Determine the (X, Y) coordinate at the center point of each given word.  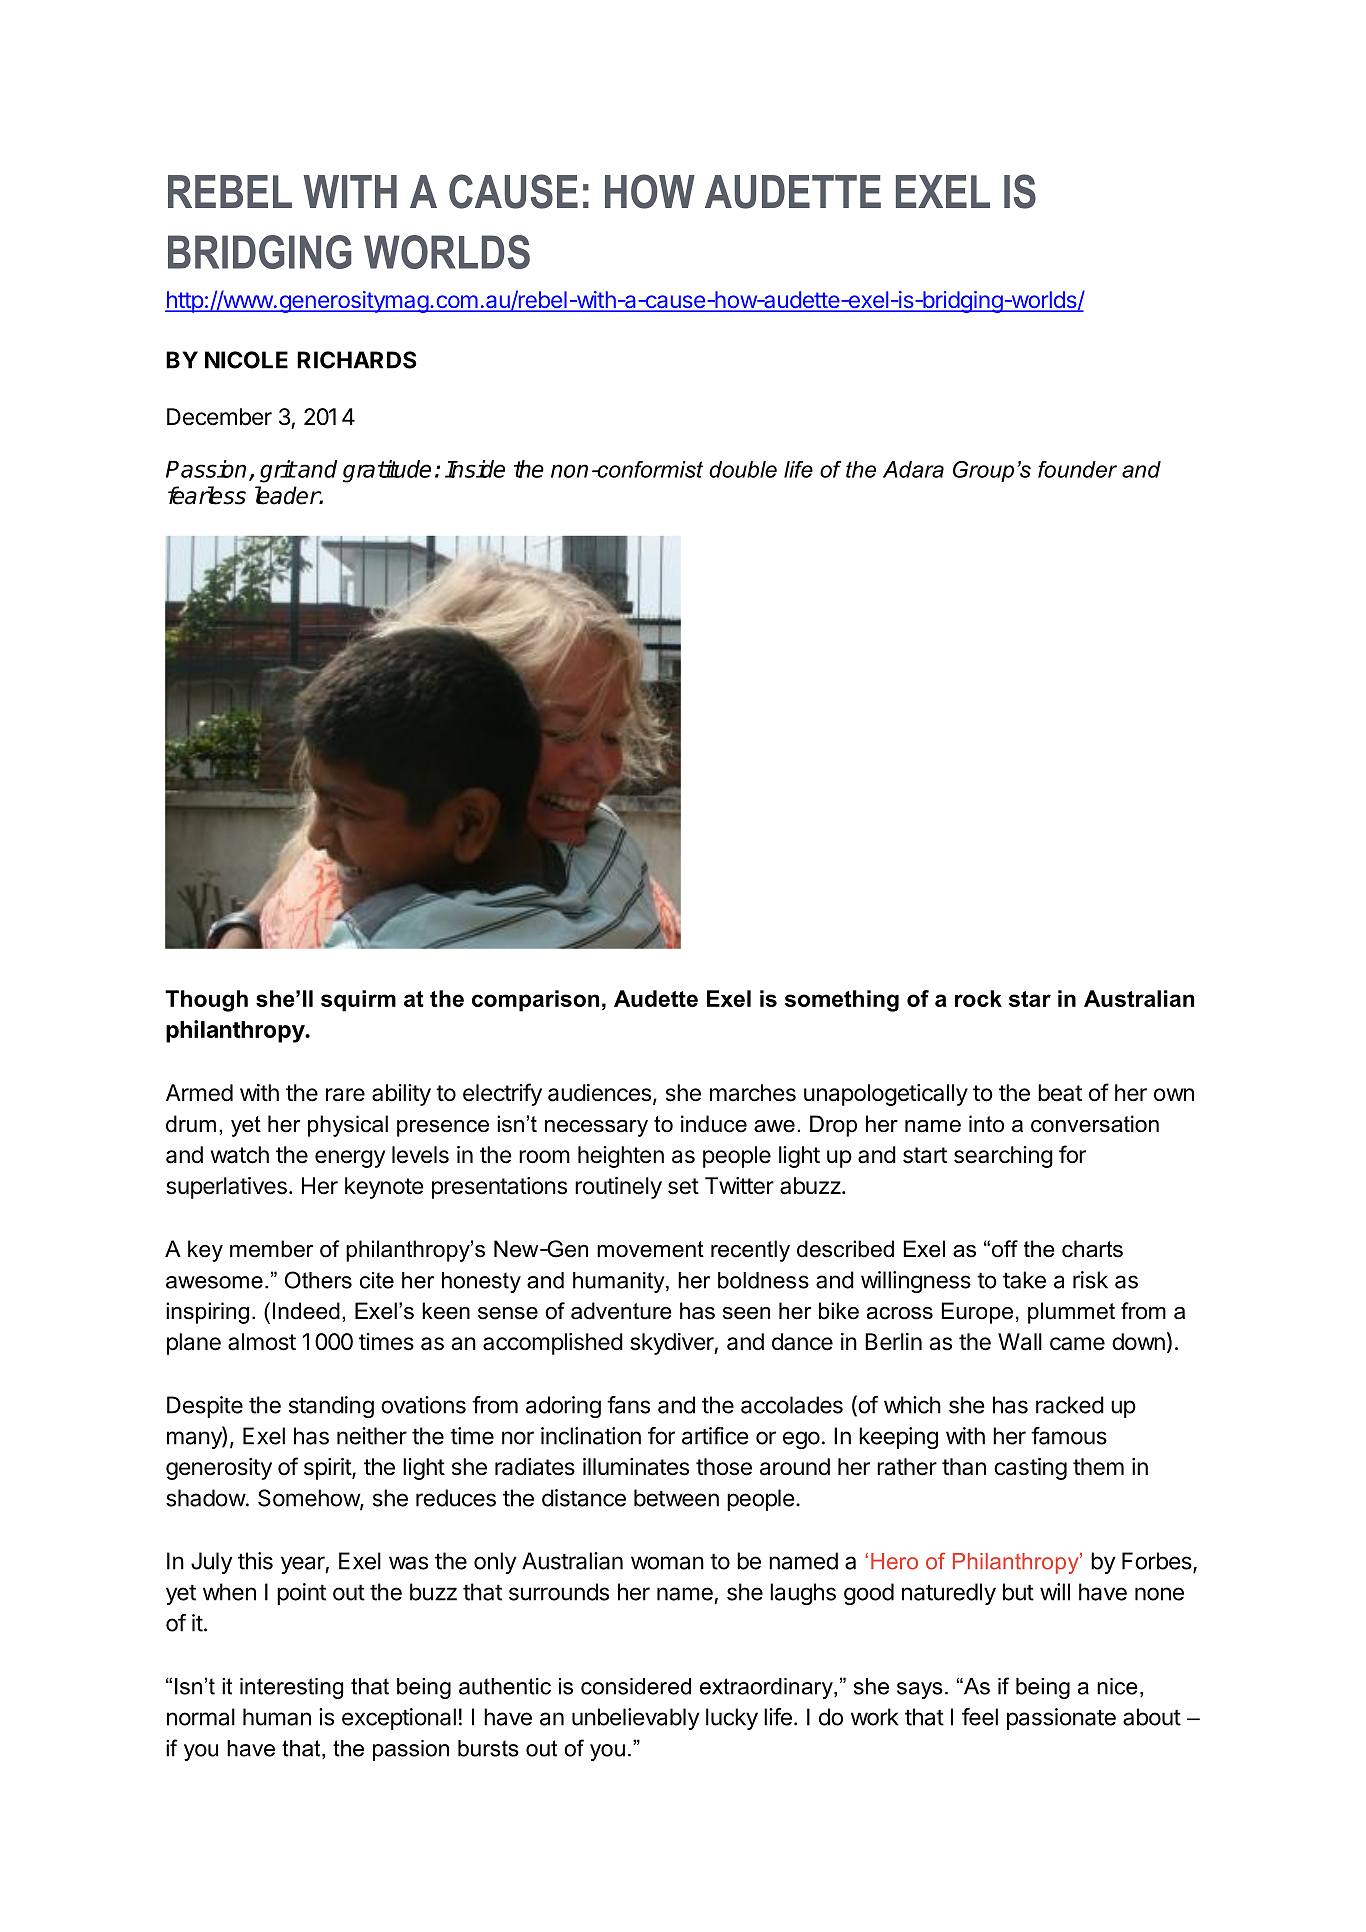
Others (318, 1280)
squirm (358, 1001)
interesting (291, 1688)
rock (978, 998)
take (1024, 1280)
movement (650, 1249)
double (743, 469)
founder (1077, 469)
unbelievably (636, 1719)
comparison (535, 1001)
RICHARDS (357, 360)
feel (980, 1717)
